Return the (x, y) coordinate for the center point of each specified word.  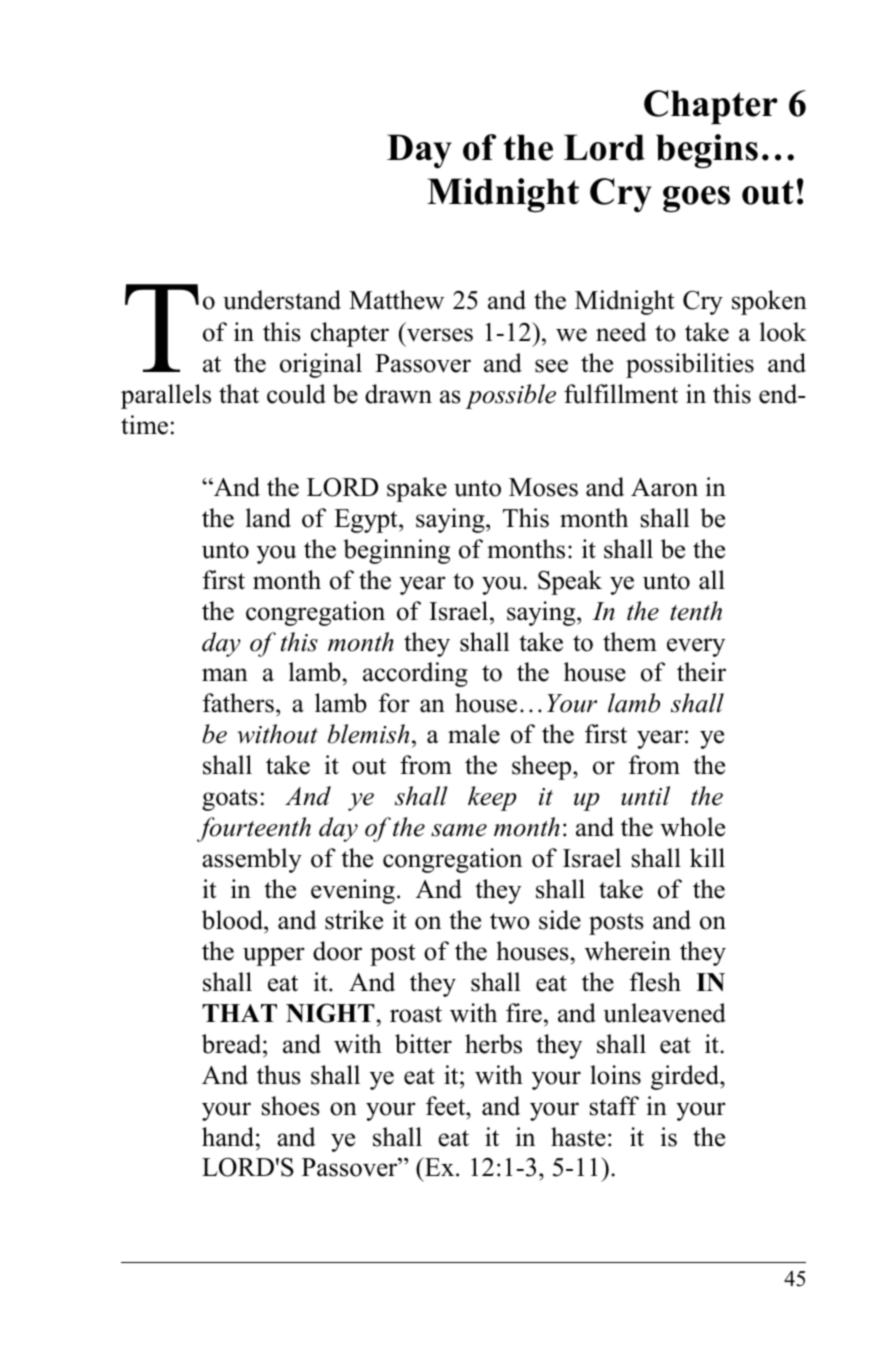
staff (614, 1106)
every (696, 647)
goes (696, 199)
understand (282, 300)
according (415, 674)
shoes (291, 1106)
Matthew (396, 300)
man (225, 675)
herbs (493, 1044)
